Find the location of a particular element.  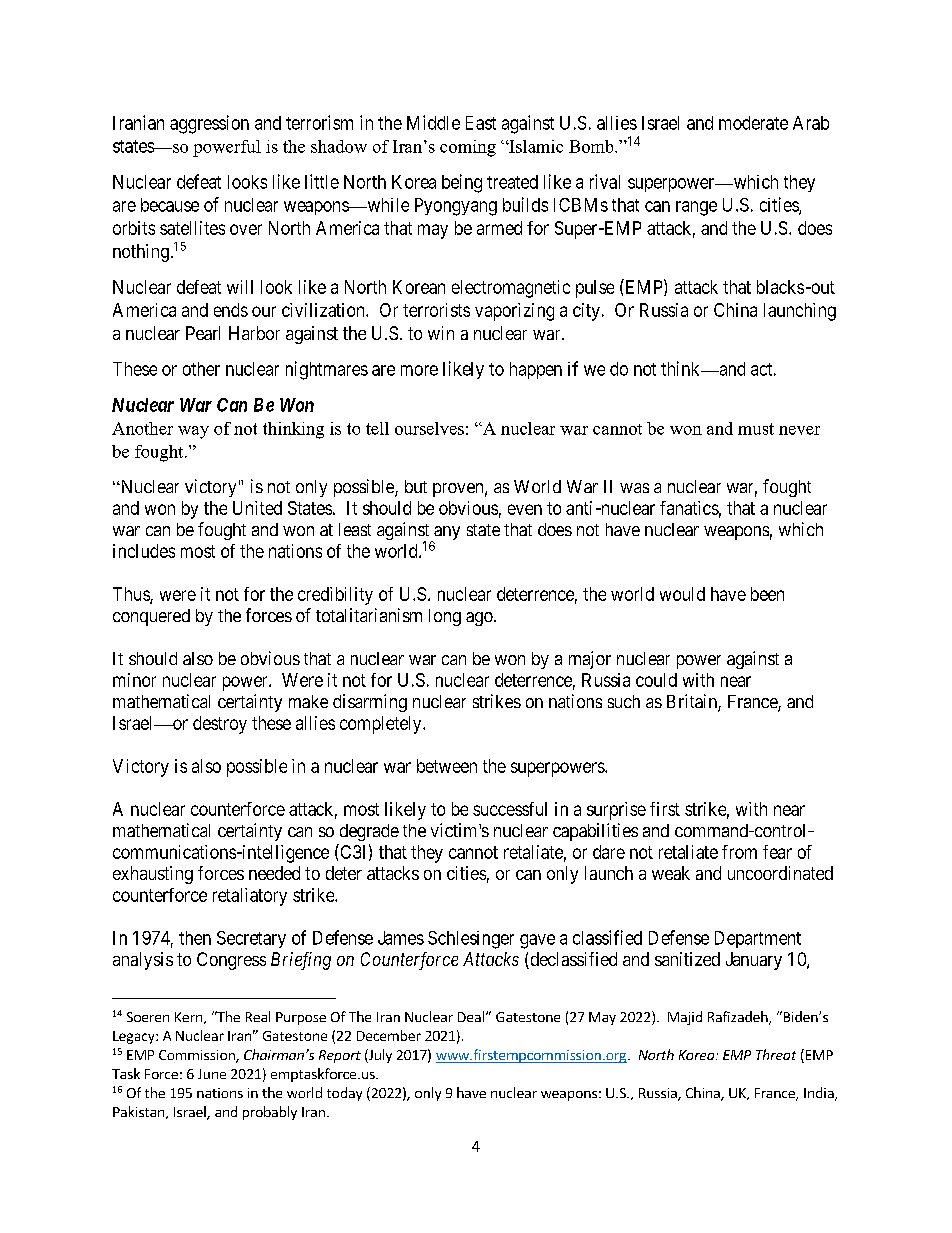

successful is located at coordinates (510, 809).
